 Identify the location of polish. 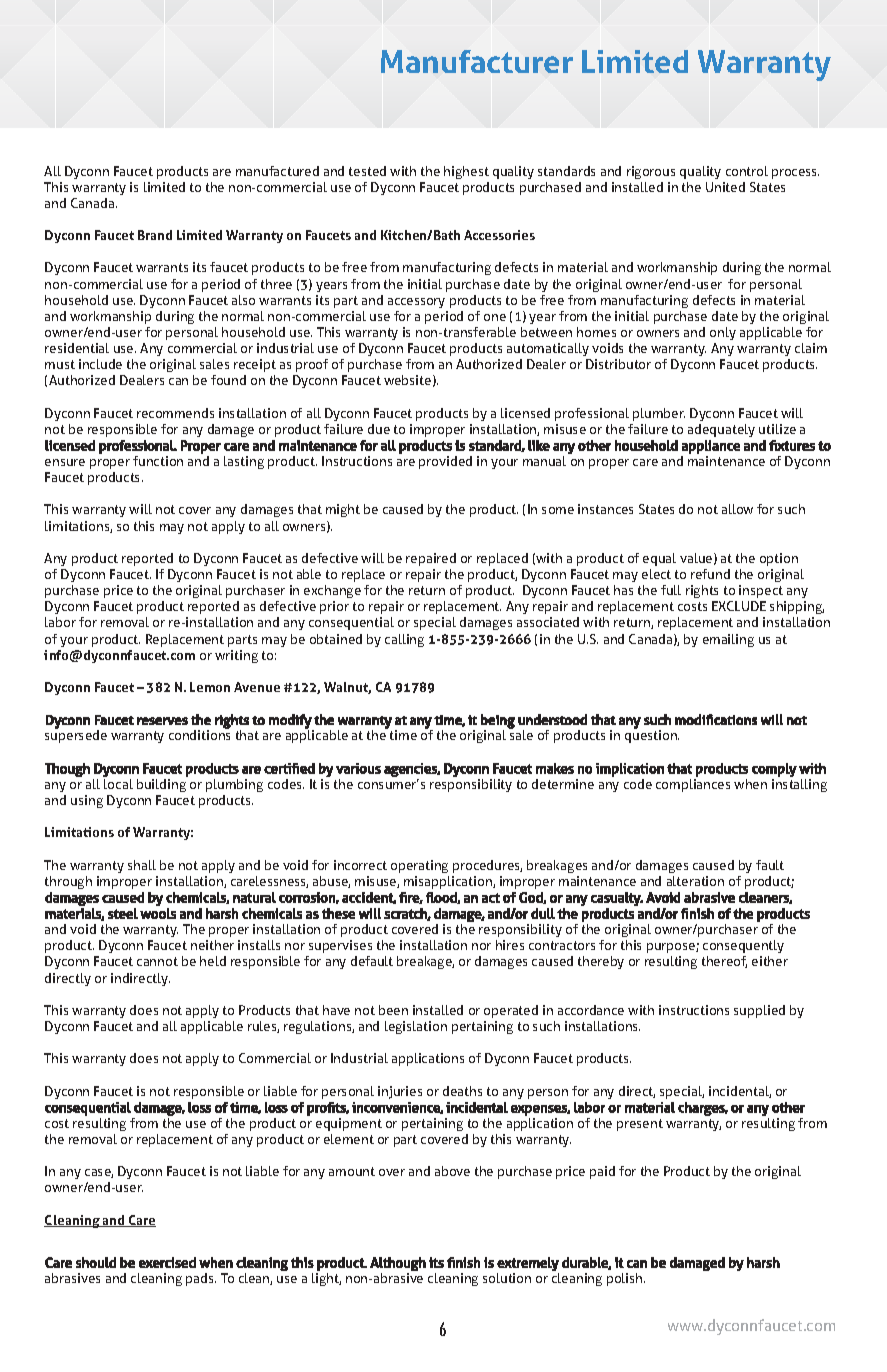
(626, 1279).
